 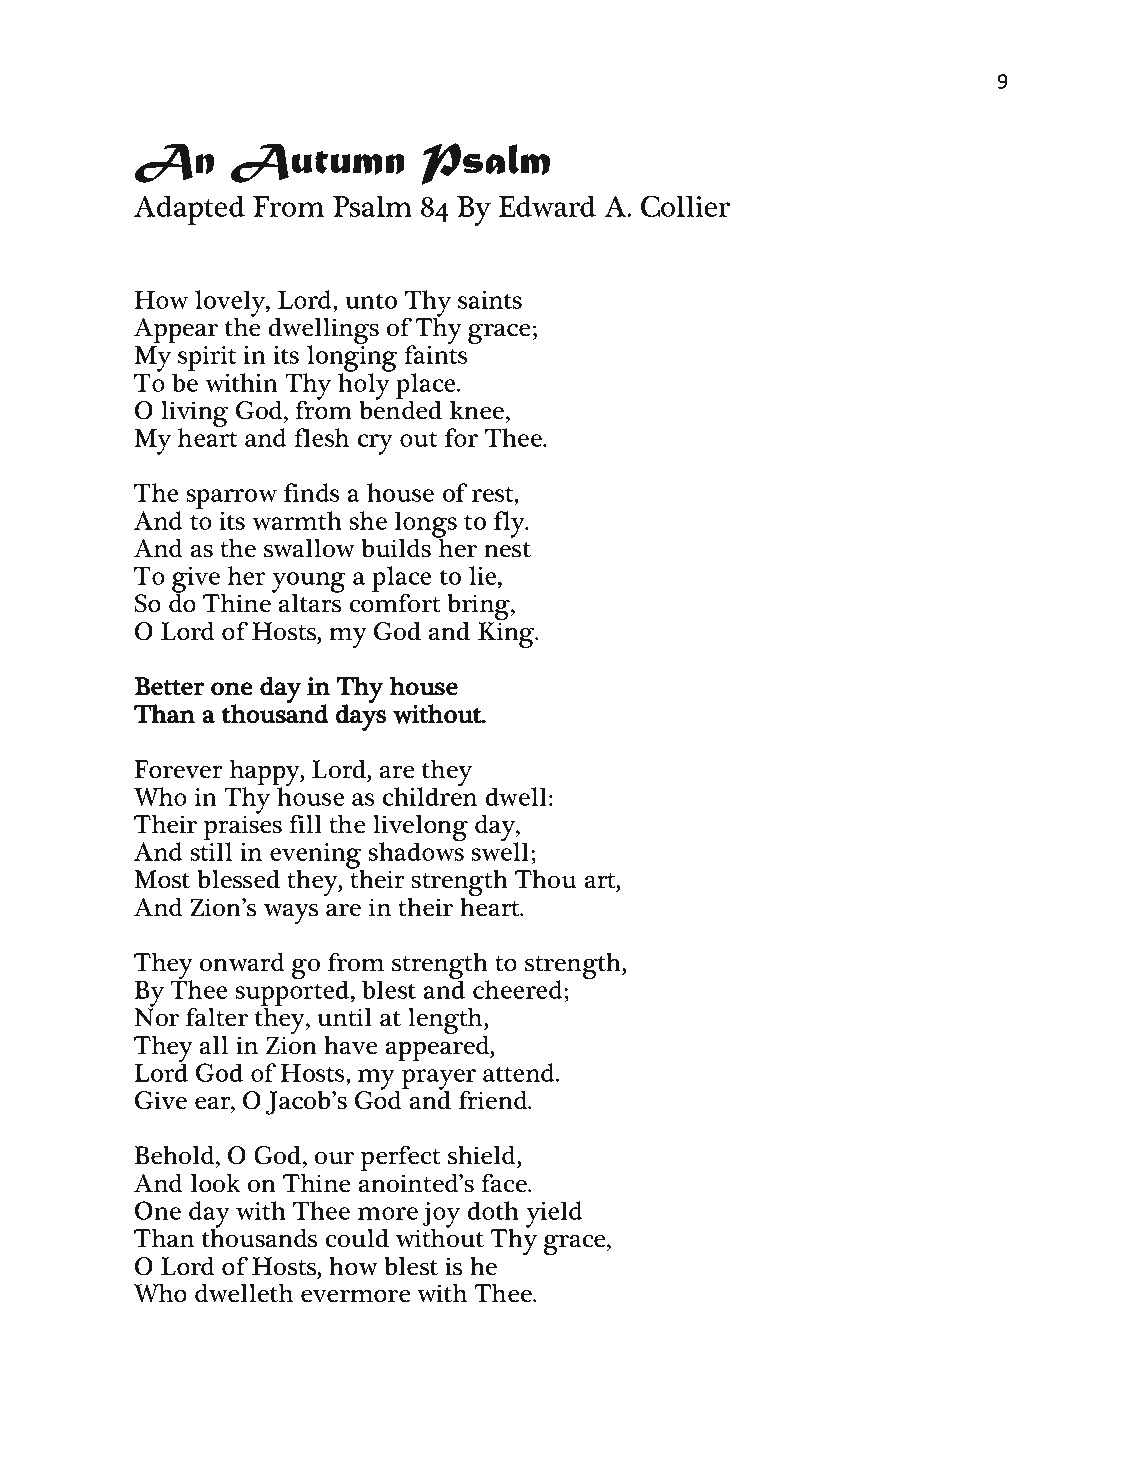 I want to click on bended, so click(x=400, y=409).
